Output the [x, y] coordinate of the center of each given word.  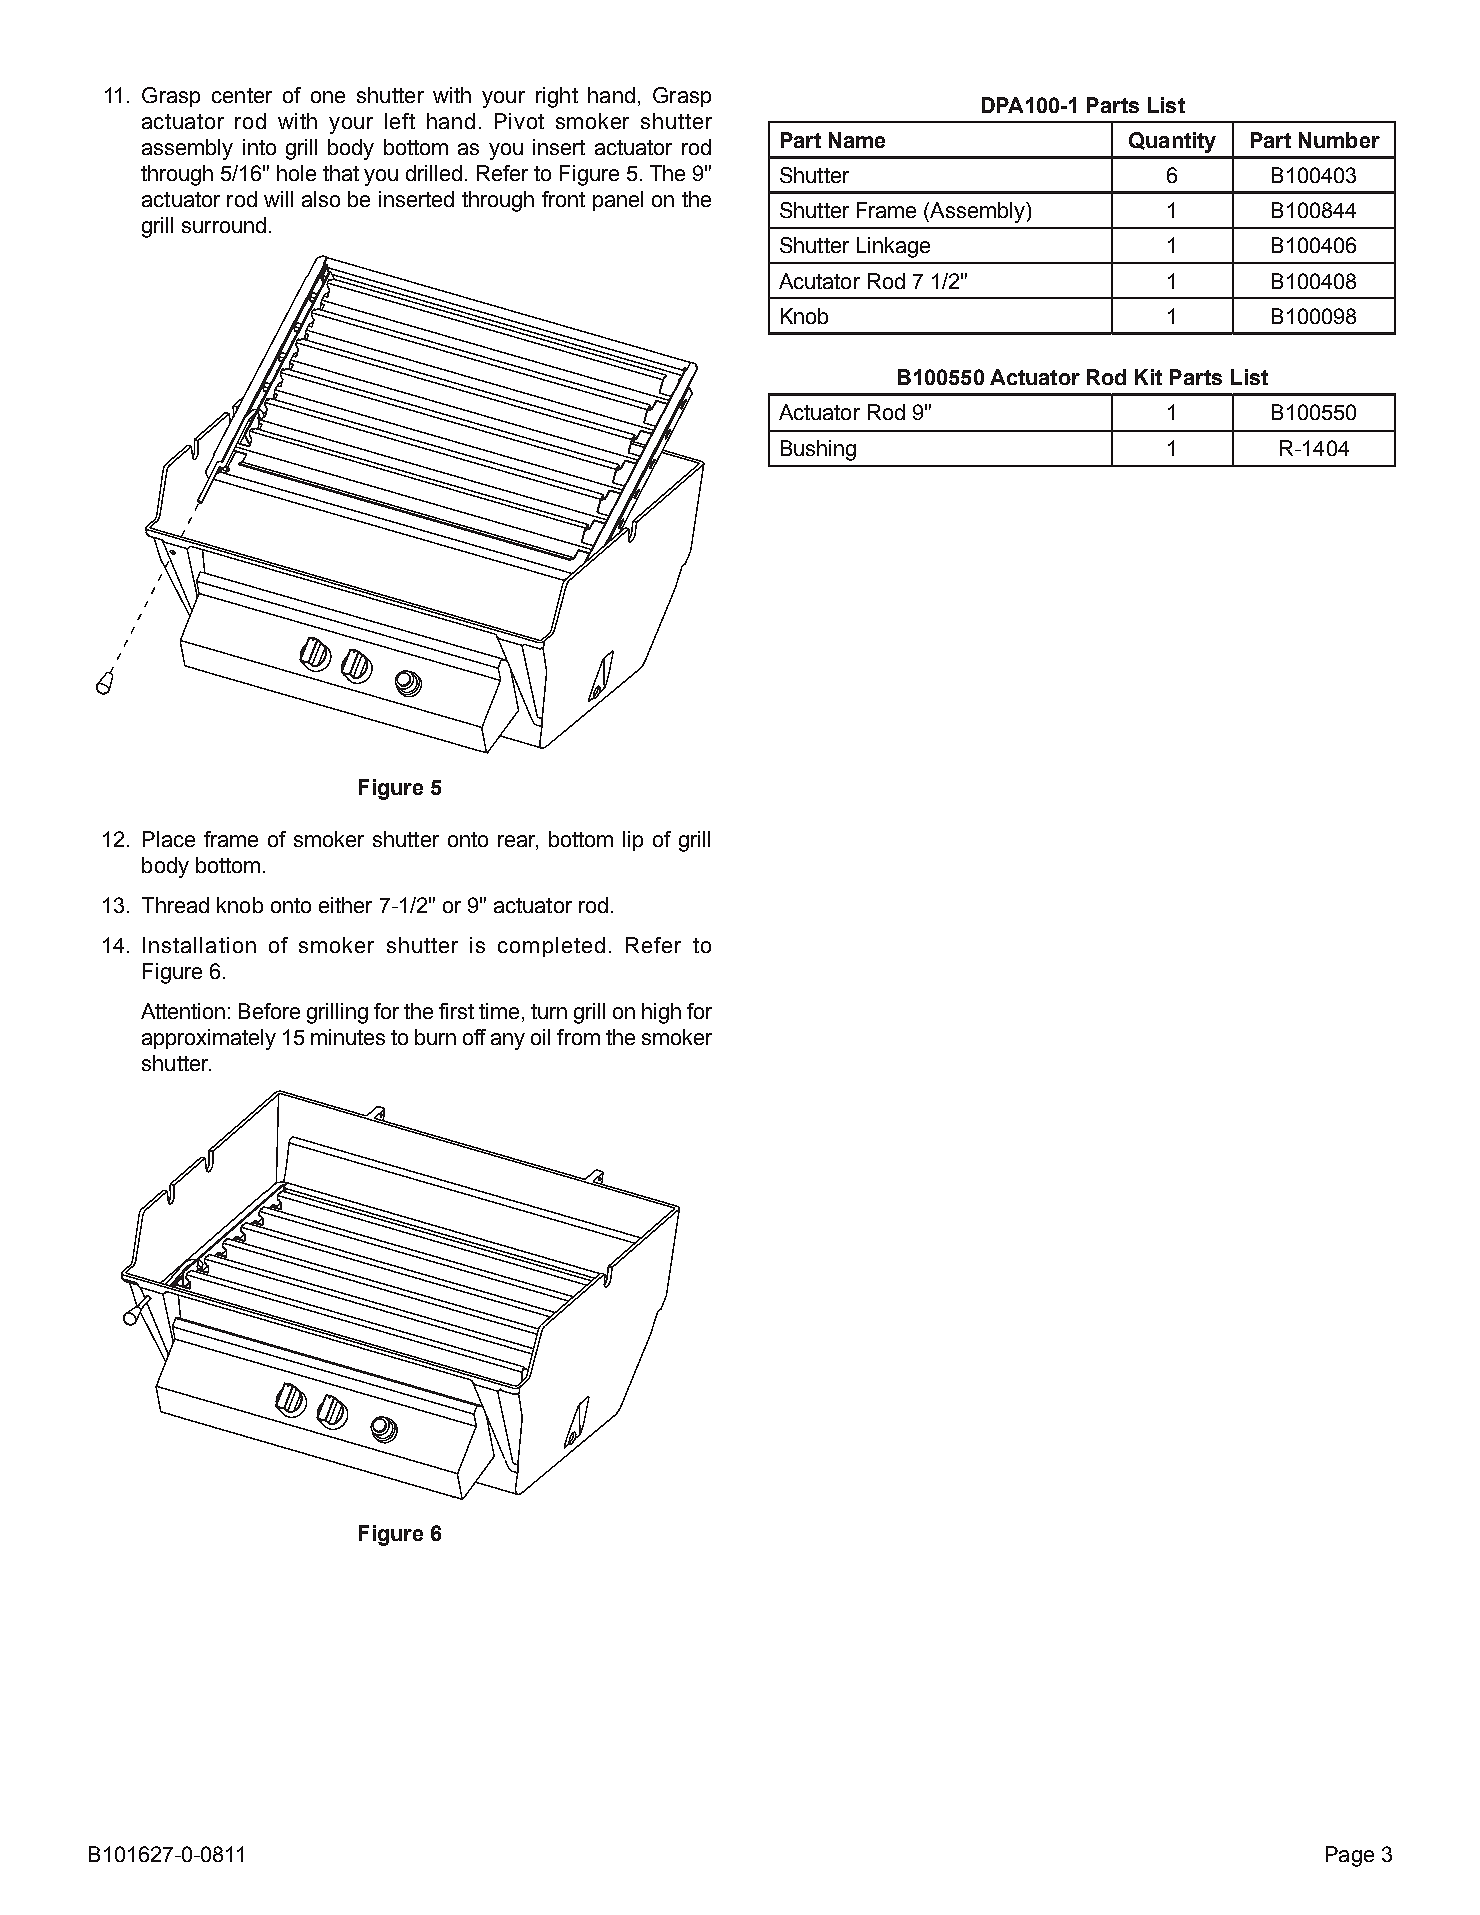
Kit [1148, 377]
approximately [209, 1039]
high [661, 1013]
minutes [348, 1037]
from [578, 1037]
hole [296, 173]
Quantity [1172, 142]
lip [633, 841]
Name [857, 140]
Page [1350, 1856]
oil [540, 1037]
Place [169, 839]
